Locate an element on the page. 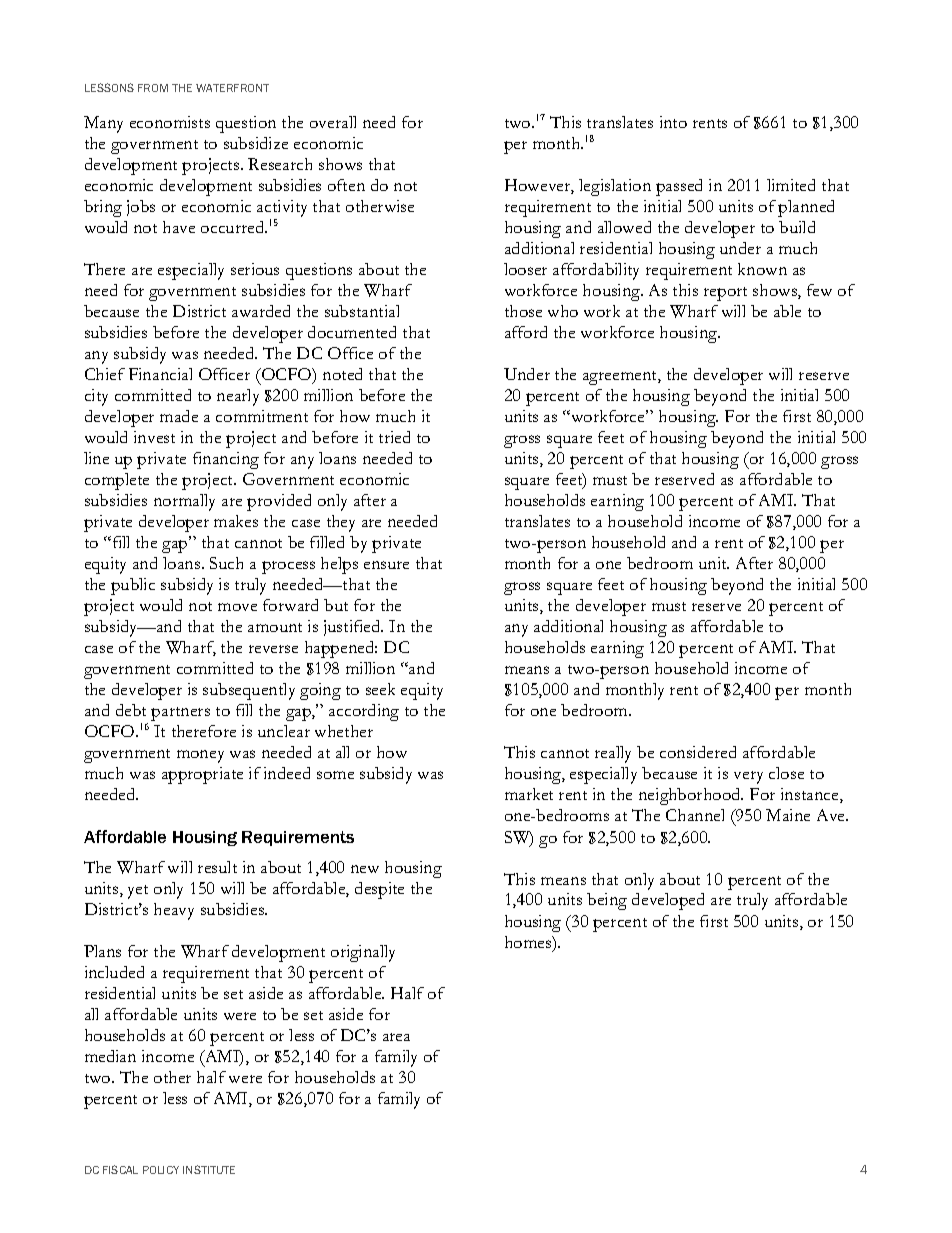 The height and width of the page is (1233, 952). POLICY is located at coordinates (161, 1170).
